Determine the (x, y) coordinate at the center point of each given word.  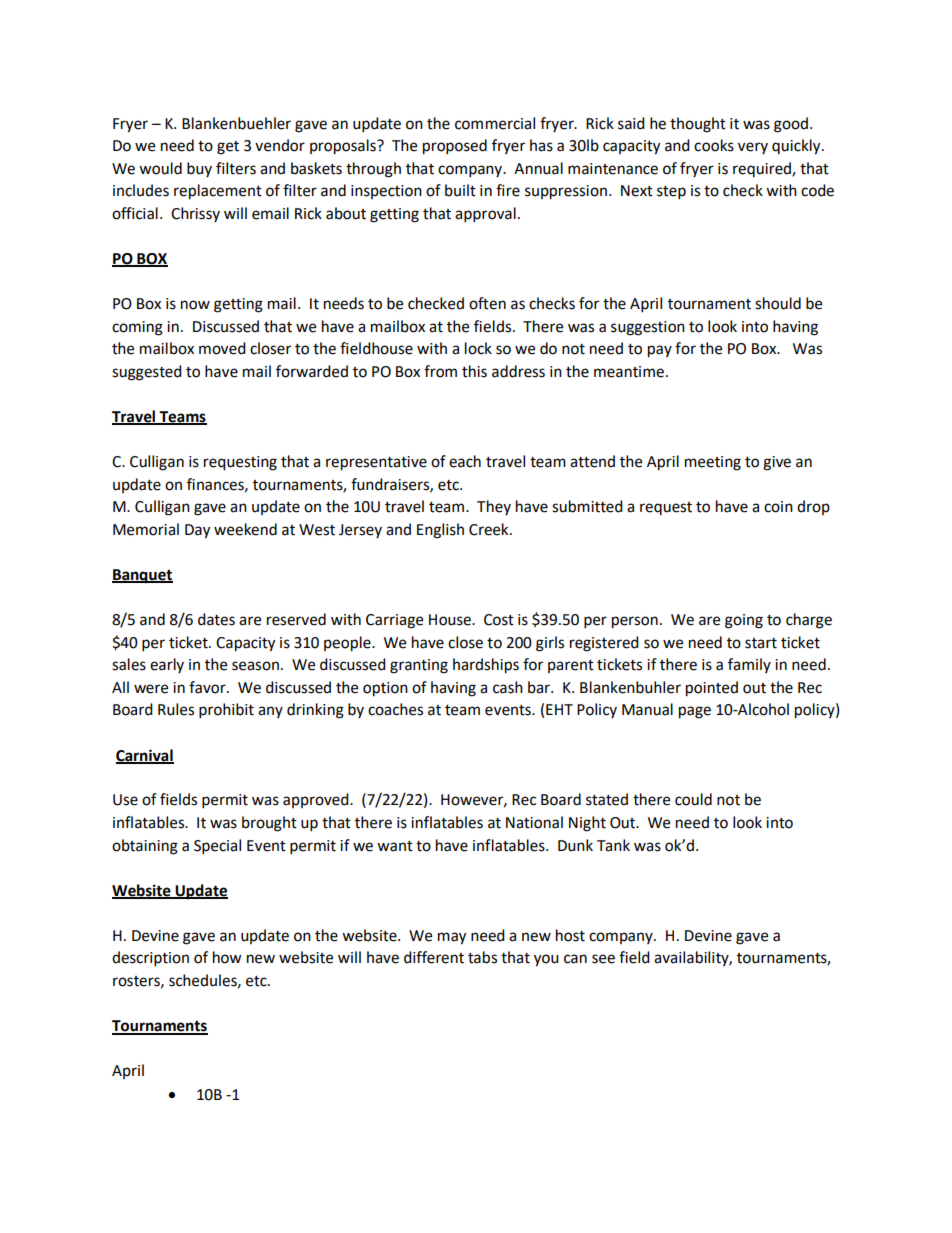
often (487, 303)
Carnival (145, 756)
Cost (499, 620)
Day (197, 531)
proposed (455, 147)
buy (199, 169)
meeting (713, 463)
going (744, 621)
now (195, 305)
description (150, 959)
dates (216, 619)
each (465, 461)
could (693, 799)
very (753, 148)
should (778, 303)
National (534, 822)
